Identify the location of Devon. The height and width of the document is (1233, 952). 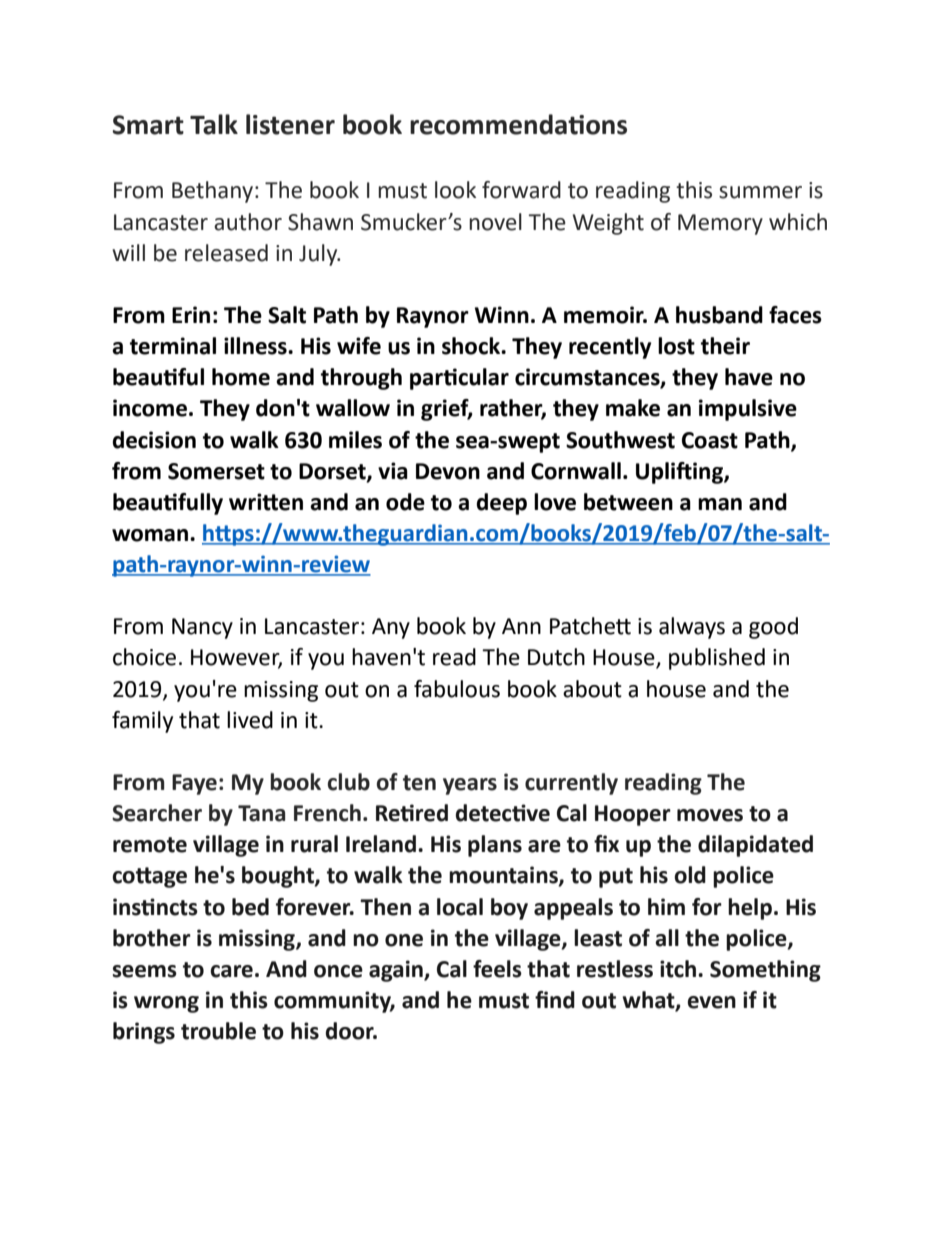
(448, 471).
